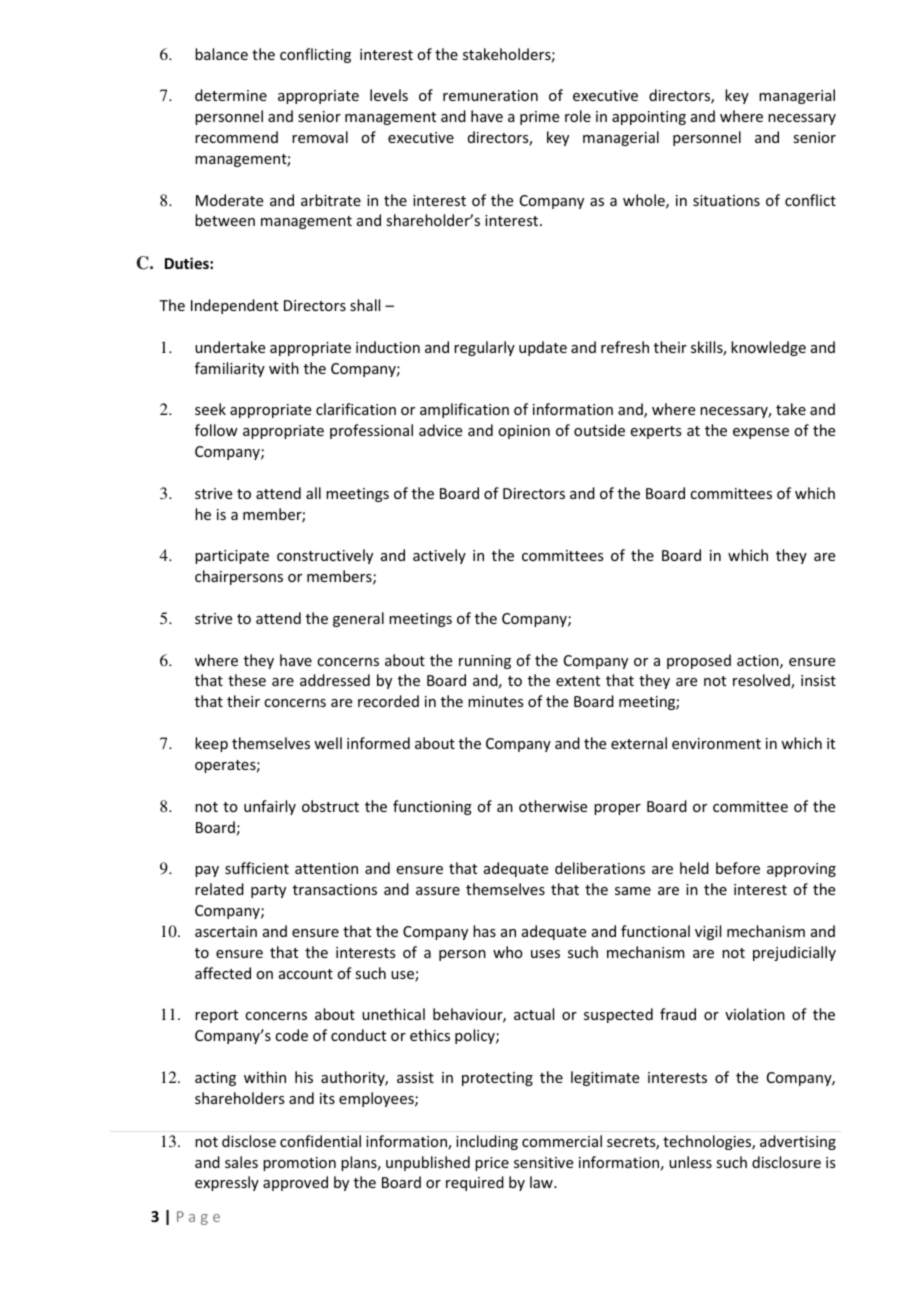  What do you see at coordinates (231, 95) in the document?
I see `determine` at bounding box center [231, 95].
